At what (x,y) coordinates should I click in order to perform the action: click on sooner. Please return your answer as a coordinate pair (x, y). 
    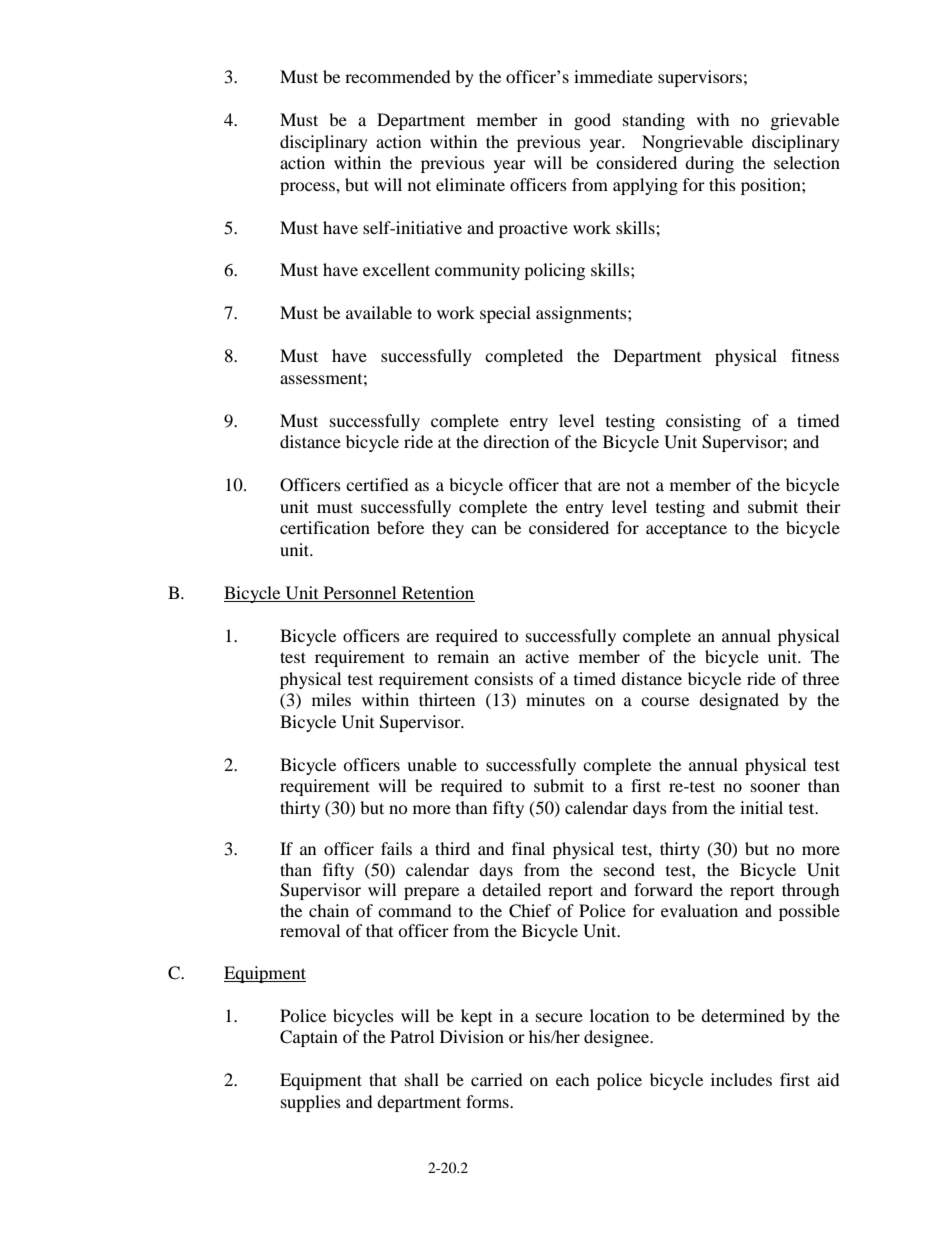
    Looking at the image, I should click on (775, 787).
